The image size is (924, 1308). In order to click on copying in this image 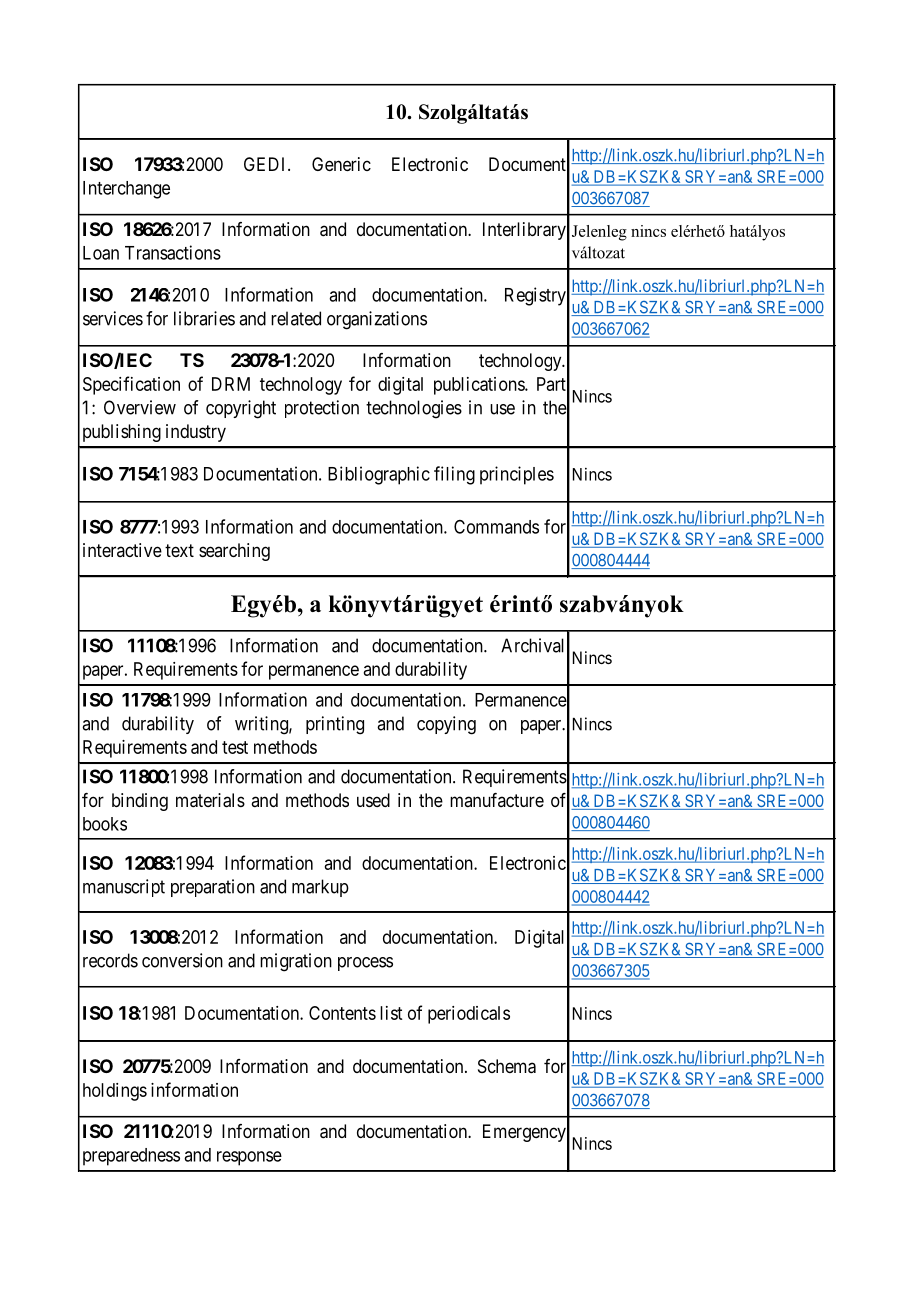, I will do `click(446, 725)`.
